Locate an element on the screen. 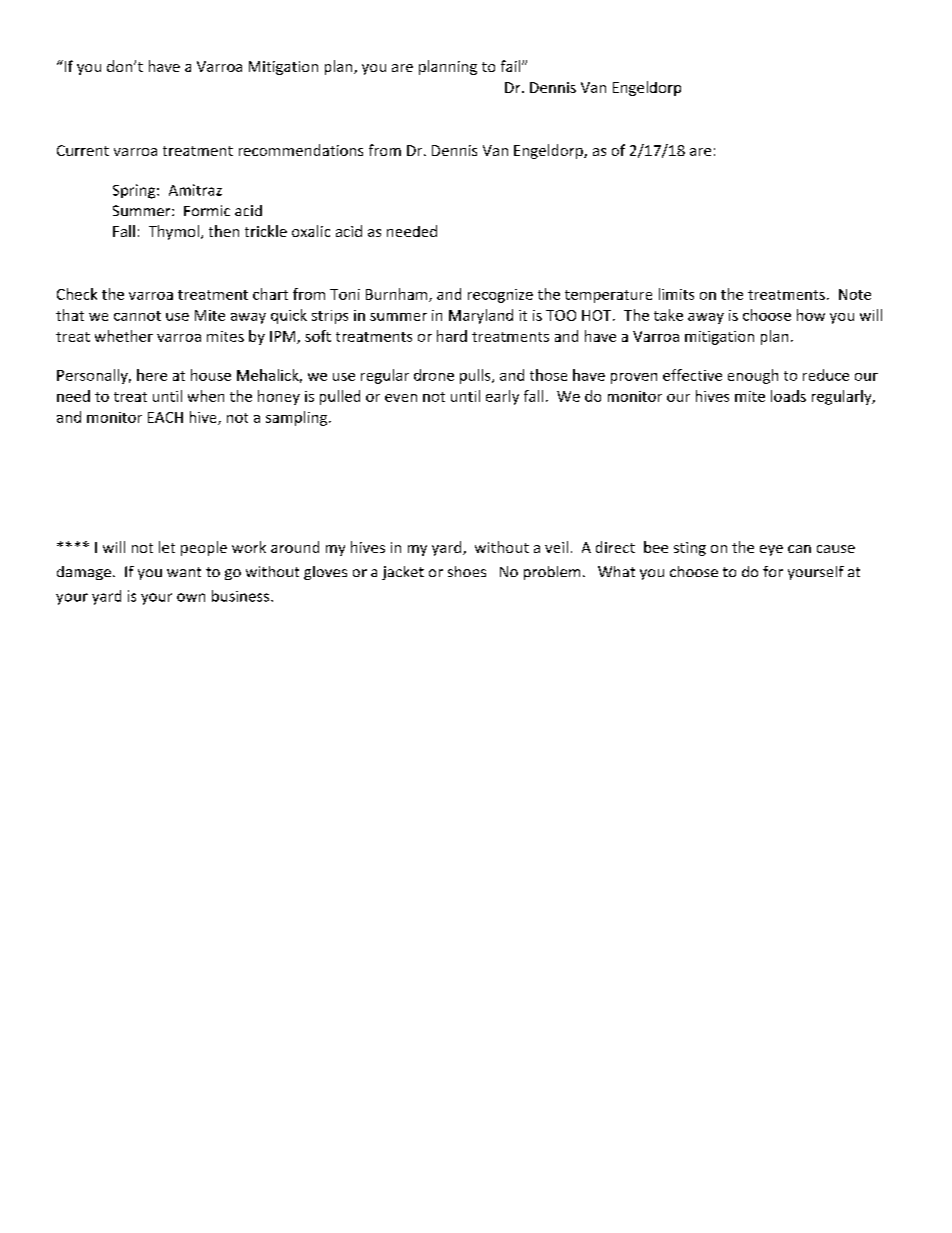 The width and height of the screenshot is (952, 1233). recommendations is located at coordinates (301, 150).
